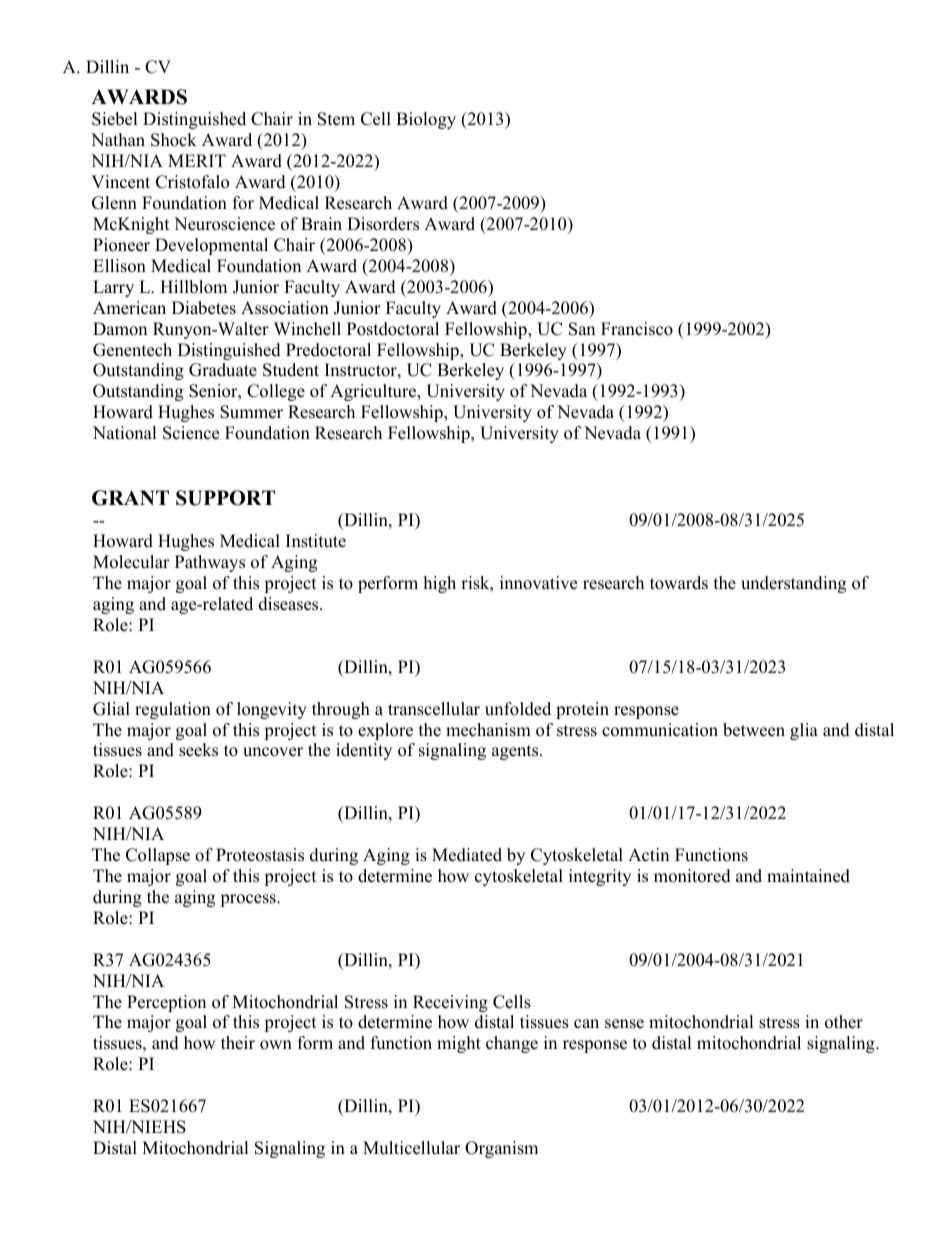  What do you see at coordinates (197, 160) in the image?
I see `MERIT` at bounding box center [197, 160].
